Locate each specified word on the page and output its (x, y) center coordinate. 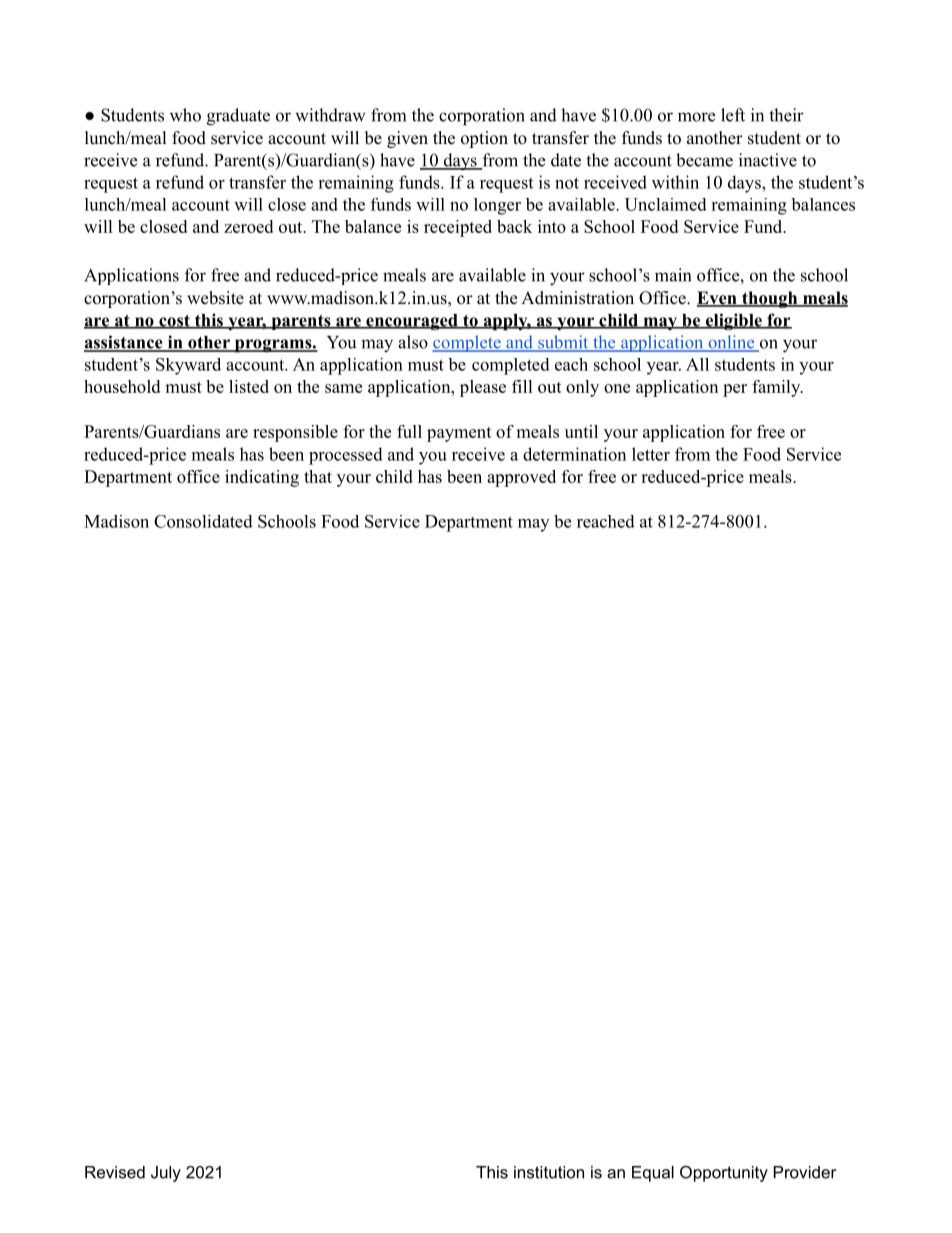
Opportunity (724, 1174)
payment (459, 434)
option (484, 139)
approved (521, 478)
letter (651, 454)
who (185, 115)
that (318, 476)
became (704, 160)
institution (549, 1172)
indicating (262, 478)
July (166, 1174)
